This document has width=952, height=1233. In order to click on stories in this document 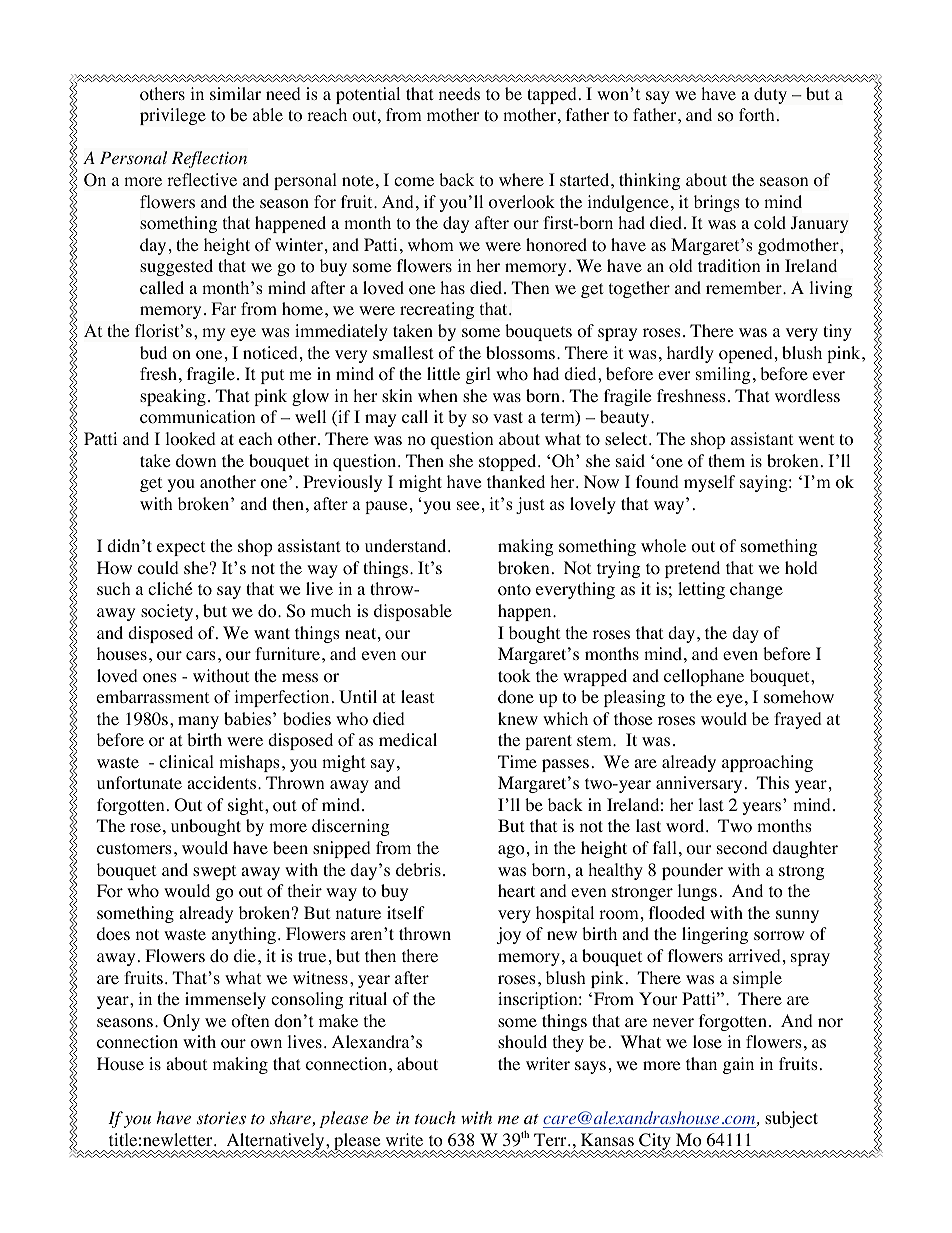, I will do `click(221, 1118)`.
